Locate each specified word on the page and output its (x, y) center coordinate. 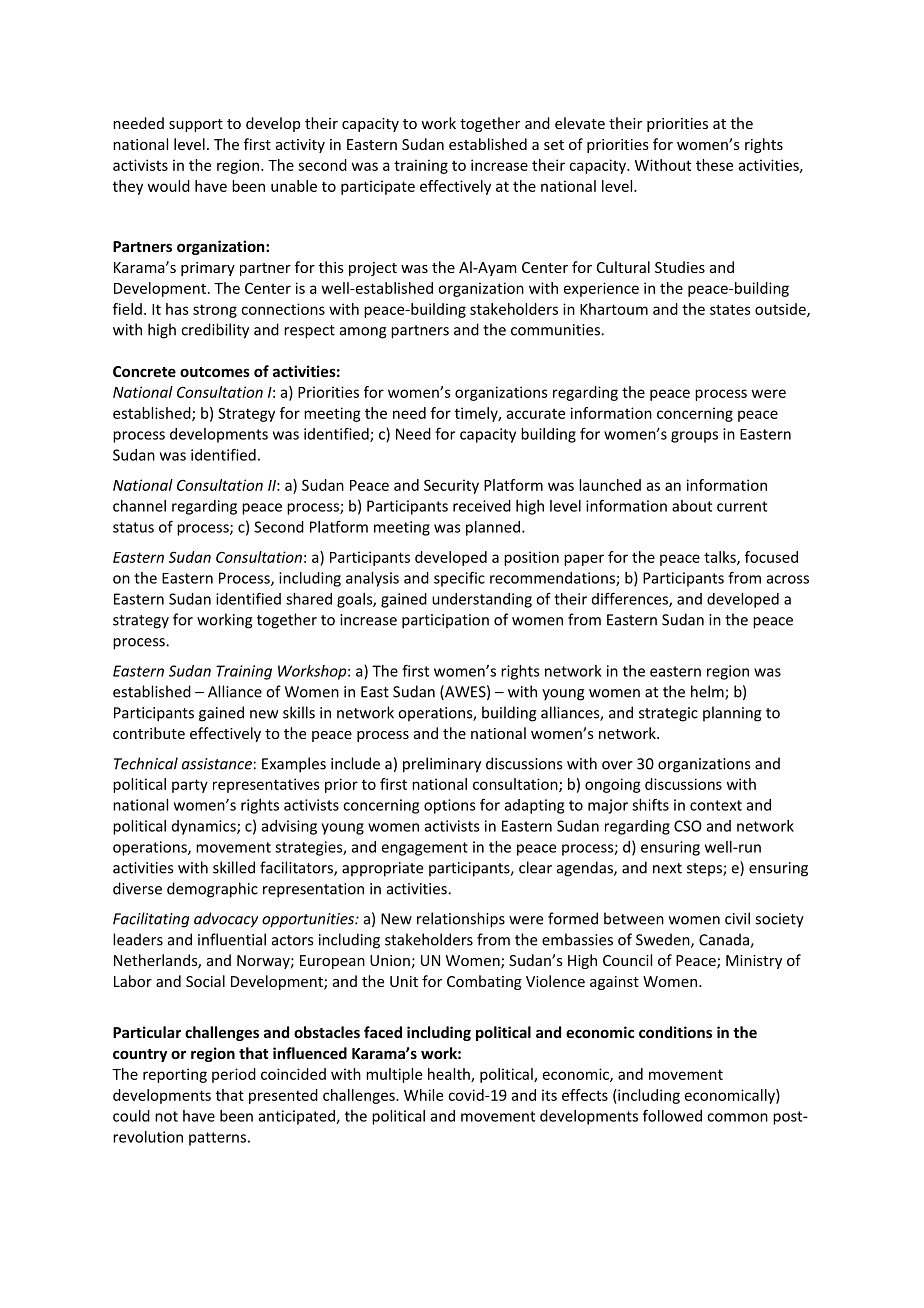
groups (694, 437)
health (450, 1075)
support (196, 125)
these (714, 165)
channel (139, 506)
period (234, 1075)
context (716, 805)
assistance (217, 764)
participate (378, 187)
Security (451, 486)
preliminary (442, 765)
